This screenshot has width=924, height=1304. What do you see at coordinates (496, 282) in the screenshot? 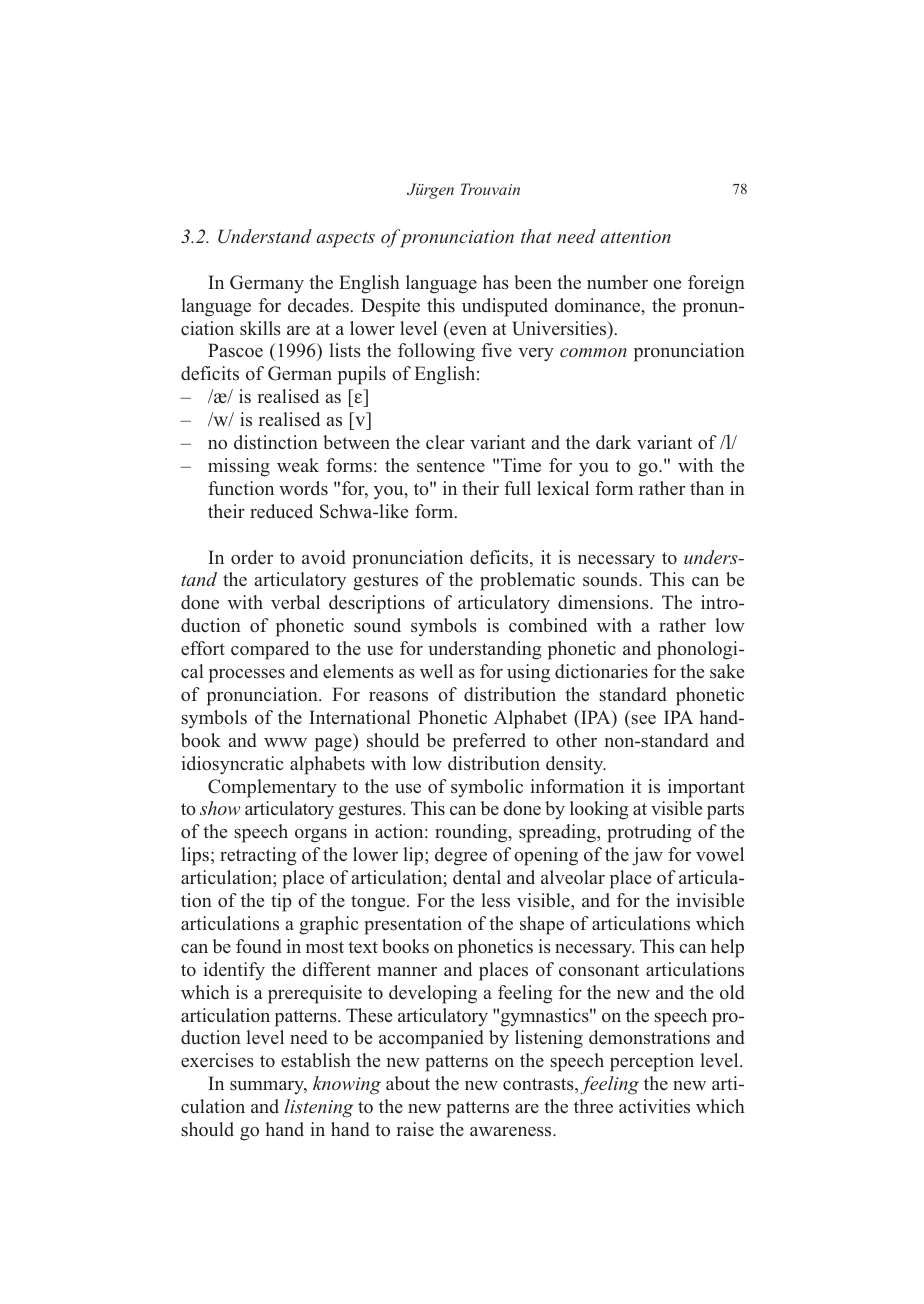
I see `has` at bounding box center [496, 282].
